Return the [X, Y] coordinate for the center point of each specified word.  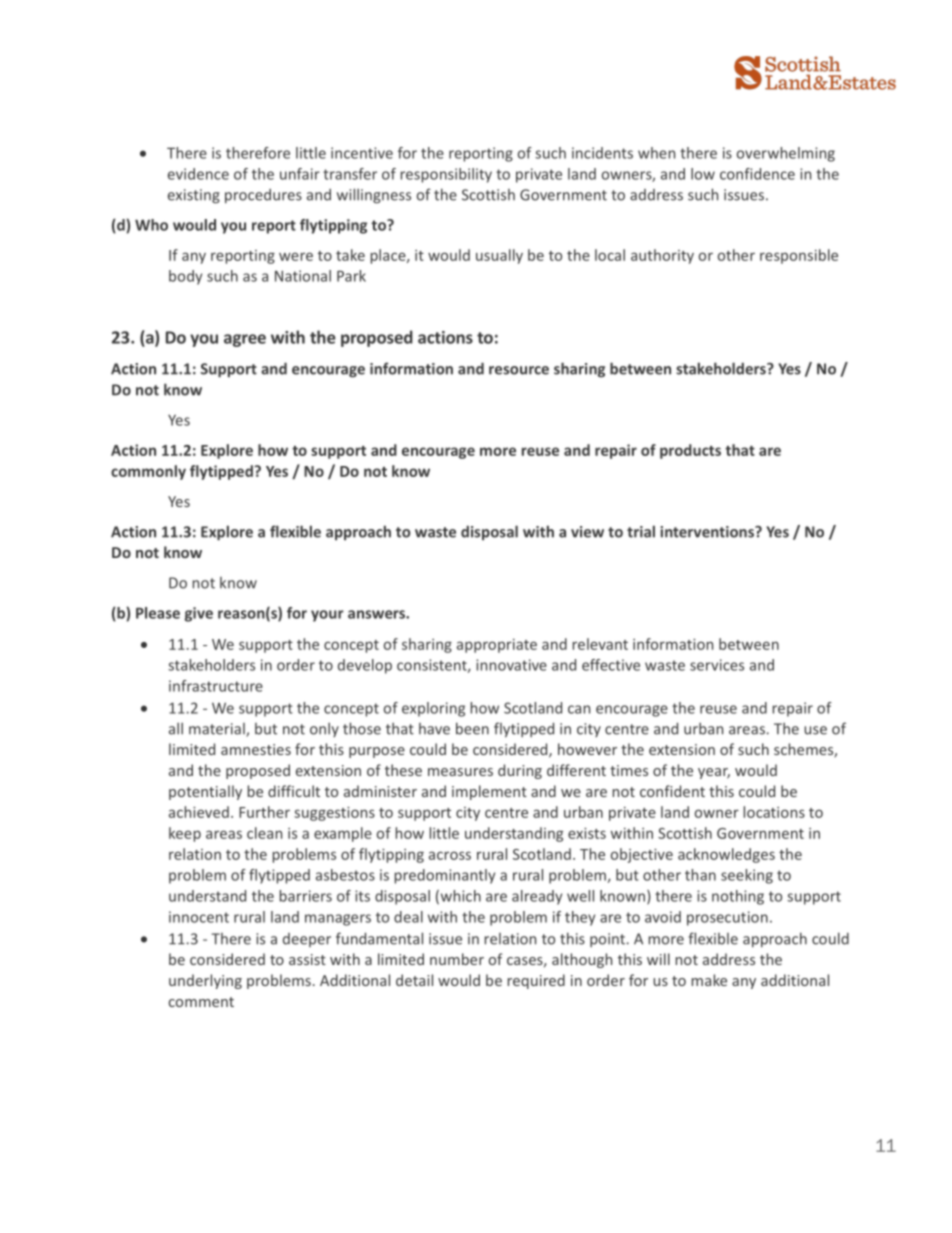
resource [519, 370]
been [472, 728]
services [717, 665]
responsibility [446, 175]
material [218, 730]
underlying [205, 981]
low [703, 174]
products [690, 451]
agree [245, 340]
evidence [198, 174]
